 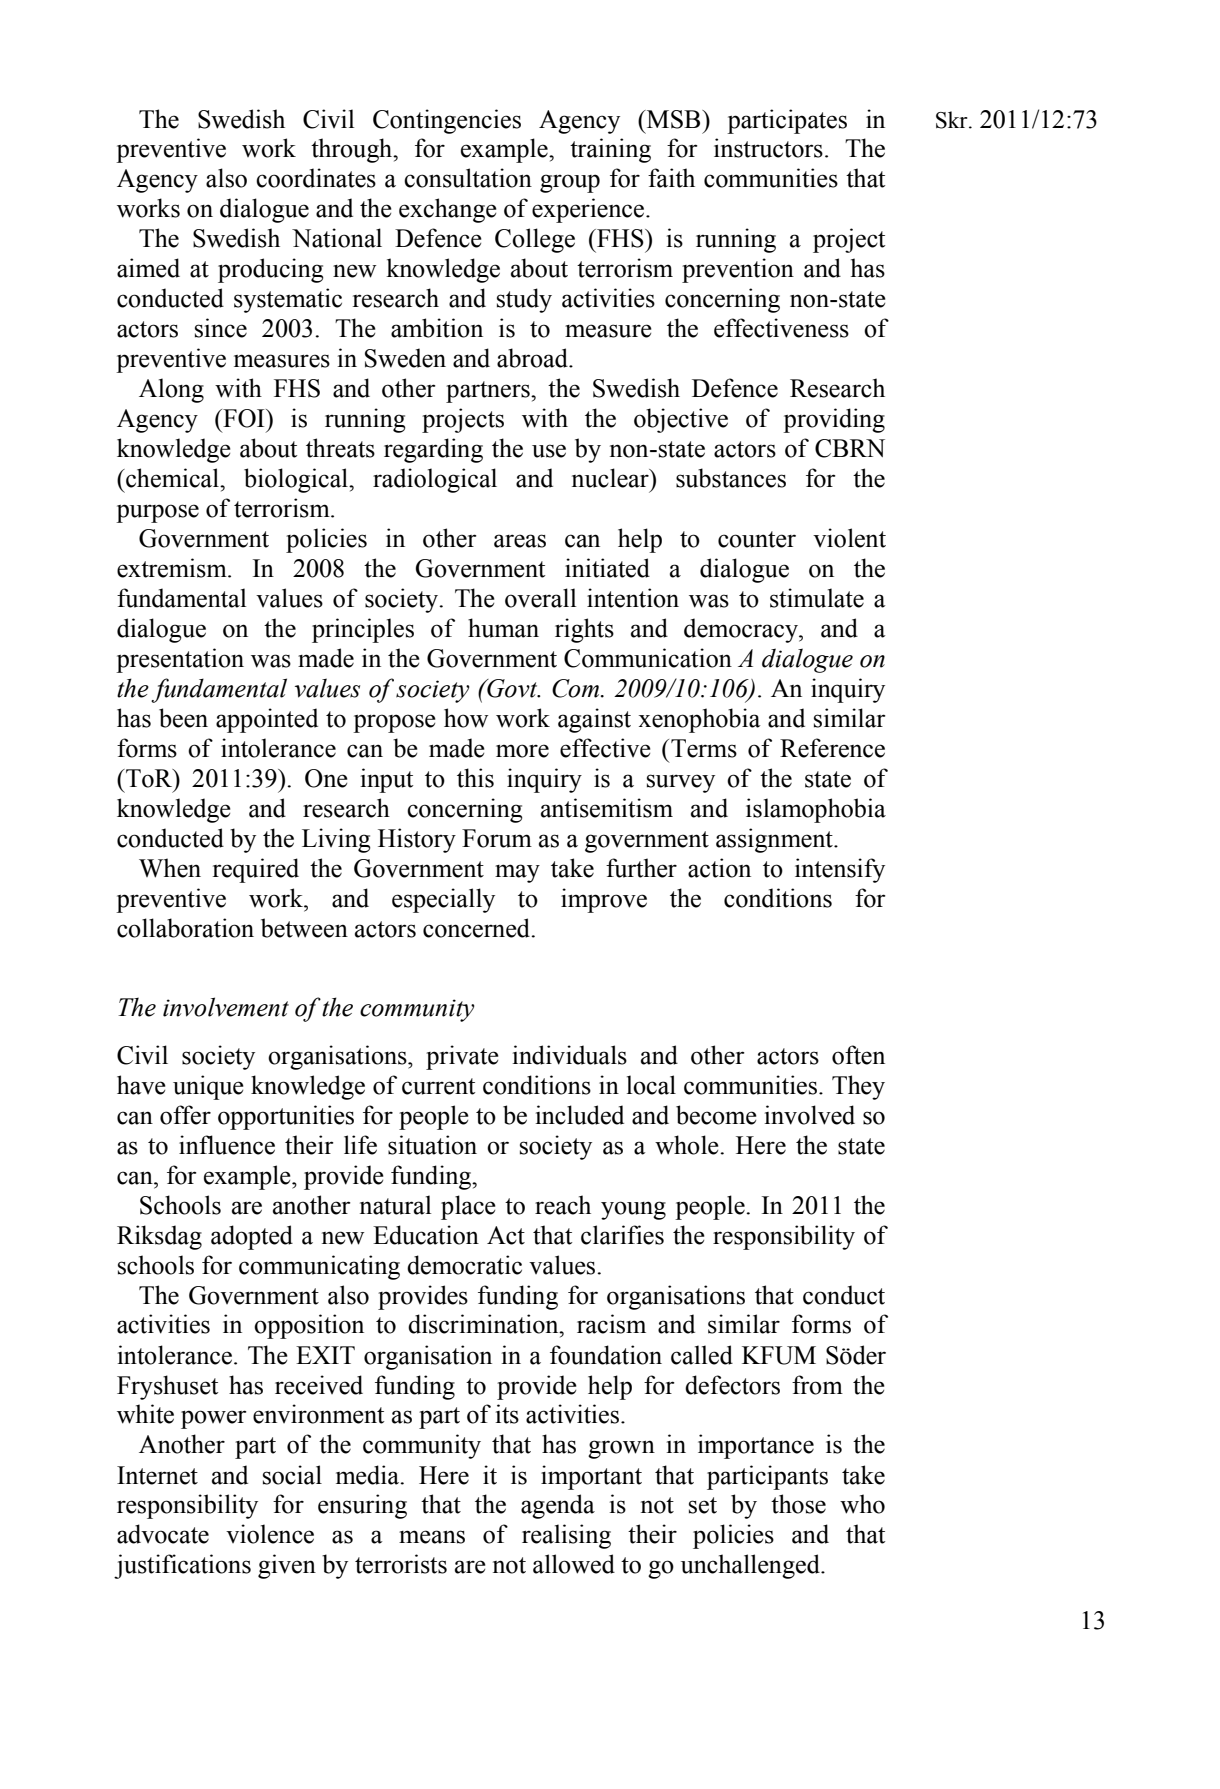 I want to click on group, so click(x=570, y=183).
